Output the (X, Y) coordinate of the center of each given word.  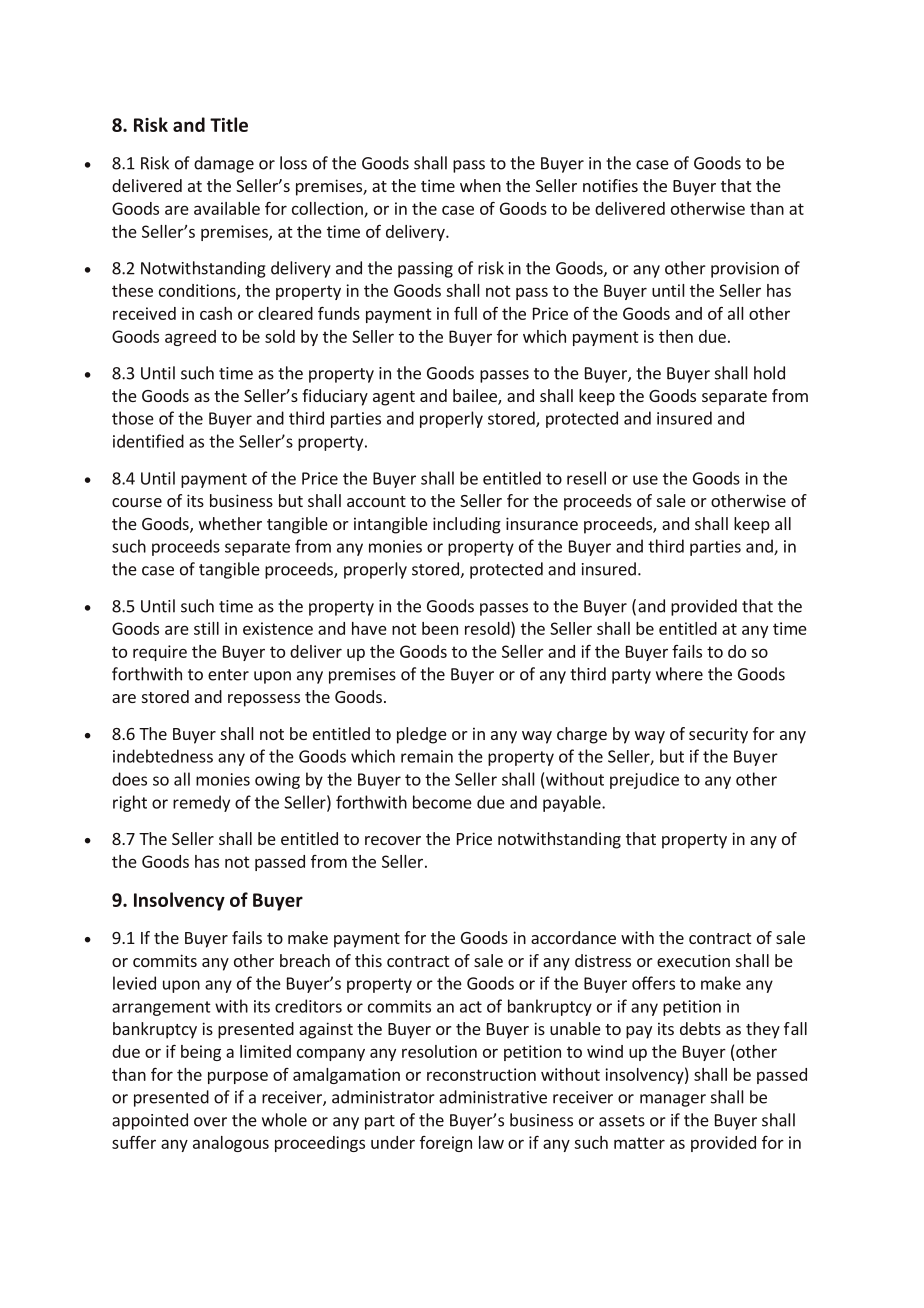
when (480, 185)
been (440, 628)
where (679, 674)
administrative (493, 1097)
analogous (231, 1144)
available (227, 208)
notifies (610, 185)
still (206, 628)
